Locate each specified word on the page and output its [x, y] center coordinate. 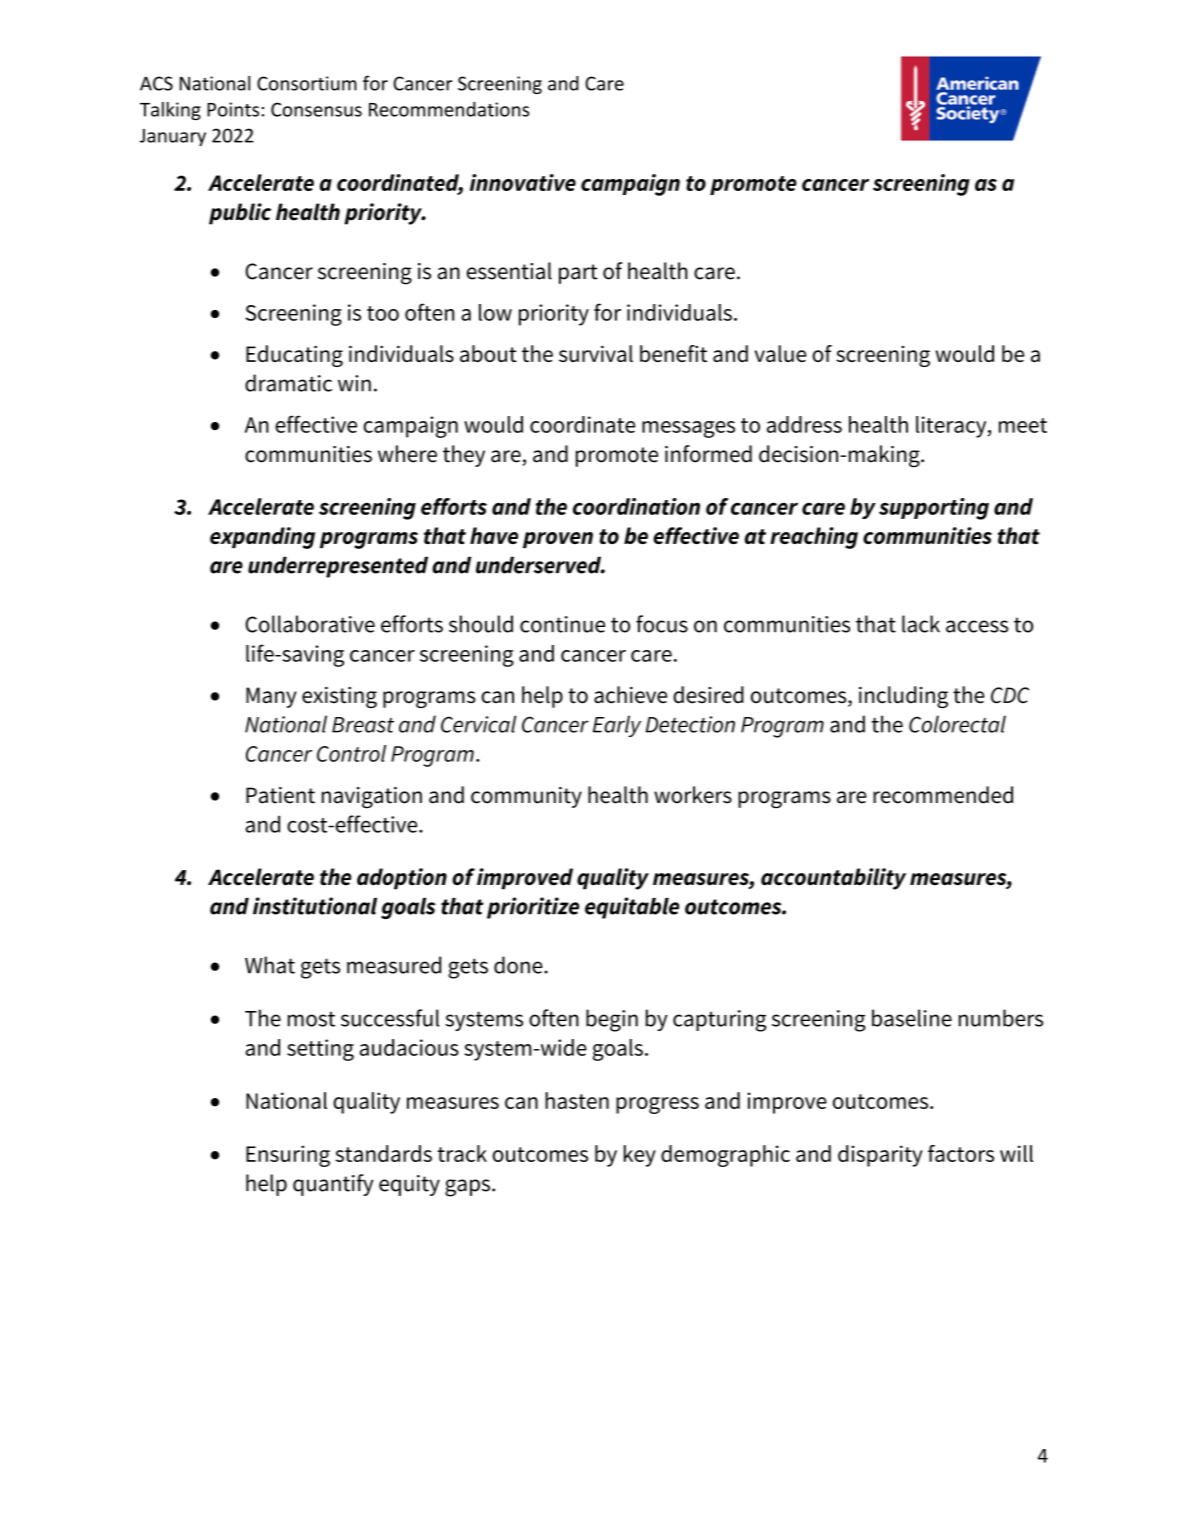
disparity [880, 1156]
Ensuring [288, 1156]
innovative [523, 182]
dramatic [288, 383]
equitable [632, 908]
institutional [315, 906]
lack [921, 624]
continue [562, 624]
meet [1023, 425]
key [640, 1156]
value [780, 353]
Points [233, 109]
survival [596, 353]
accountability [833, 879]
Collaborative [310, 624]
